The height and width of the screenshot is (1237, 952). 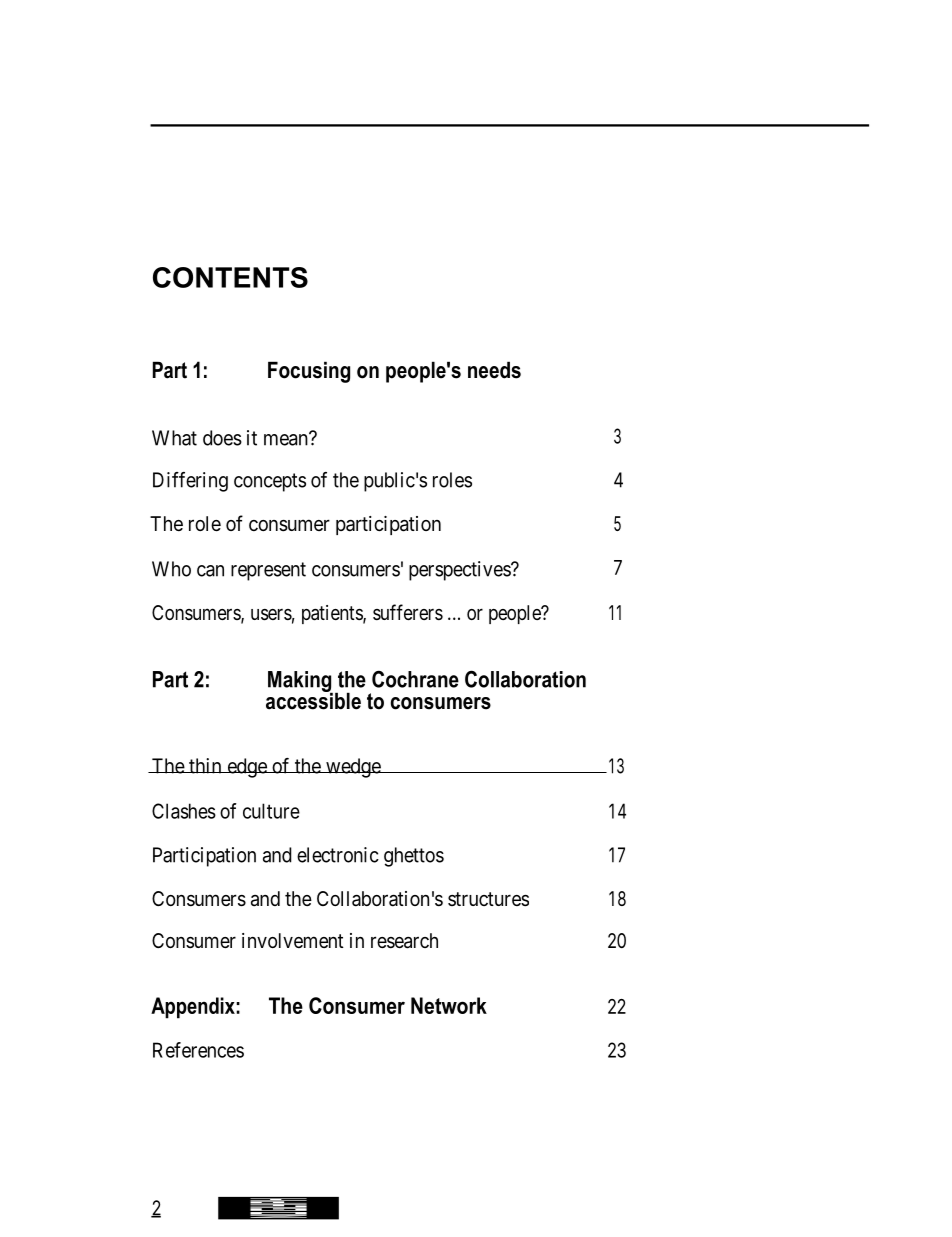 I want to click on Cochrane, so click(x=415, y=679).
